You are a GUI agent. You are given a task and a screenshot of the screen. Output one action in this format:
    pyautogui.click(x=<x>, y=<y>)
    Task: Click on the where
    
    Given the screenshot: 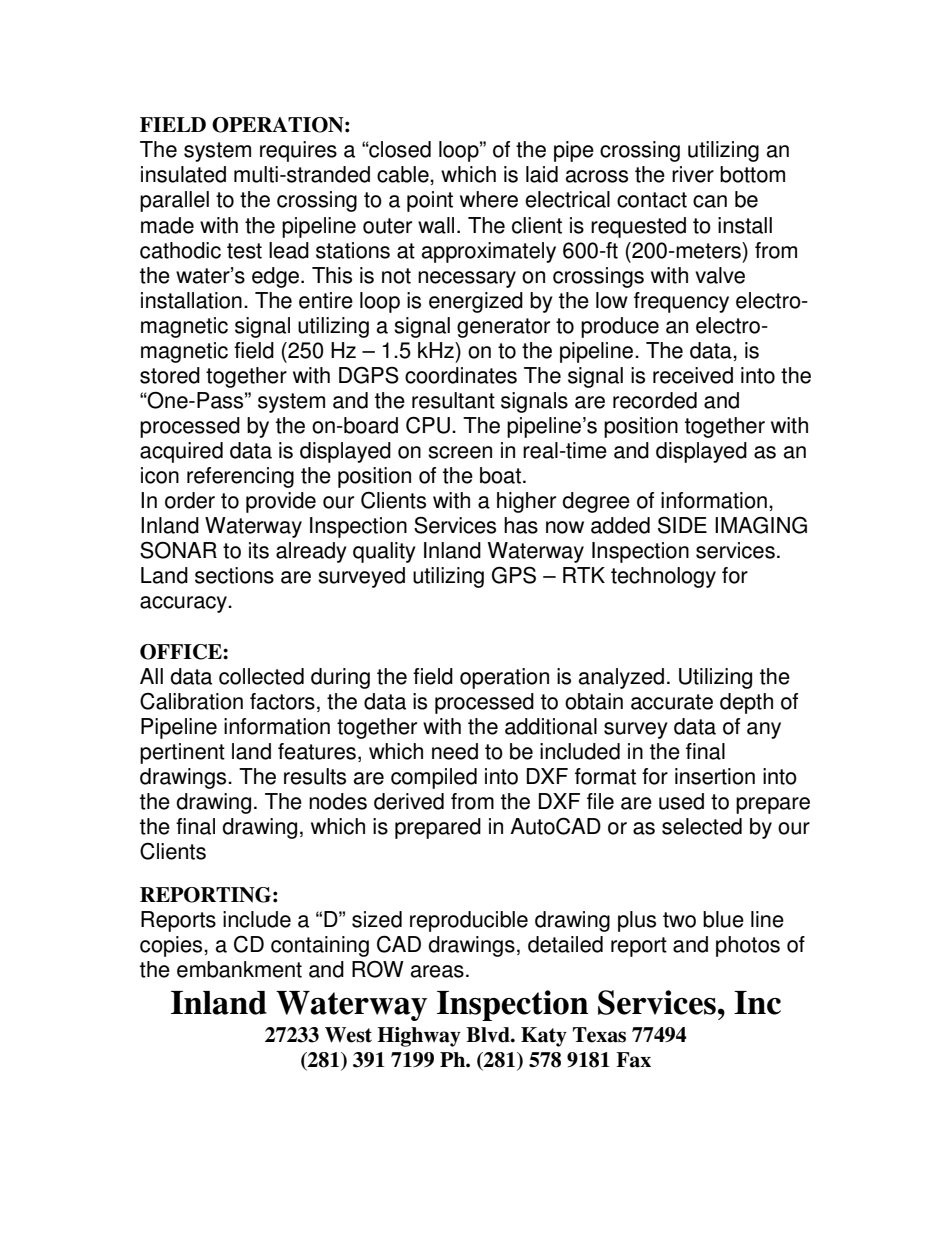 What is the action you would take?
    pyautogui.click(x=489, y=199)
